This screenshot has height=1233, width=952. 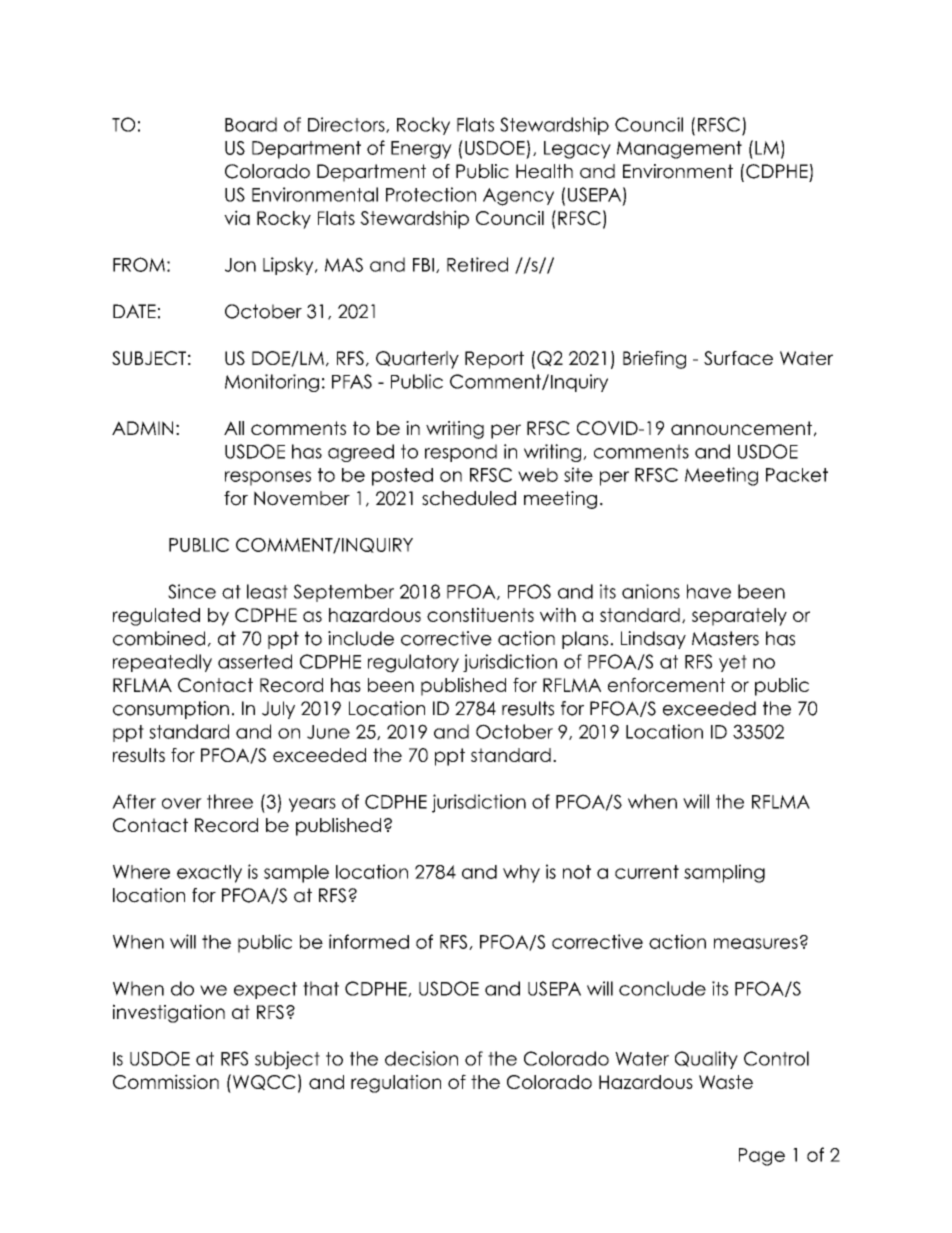 I want to click on Report, so click(x=494, y=360).
